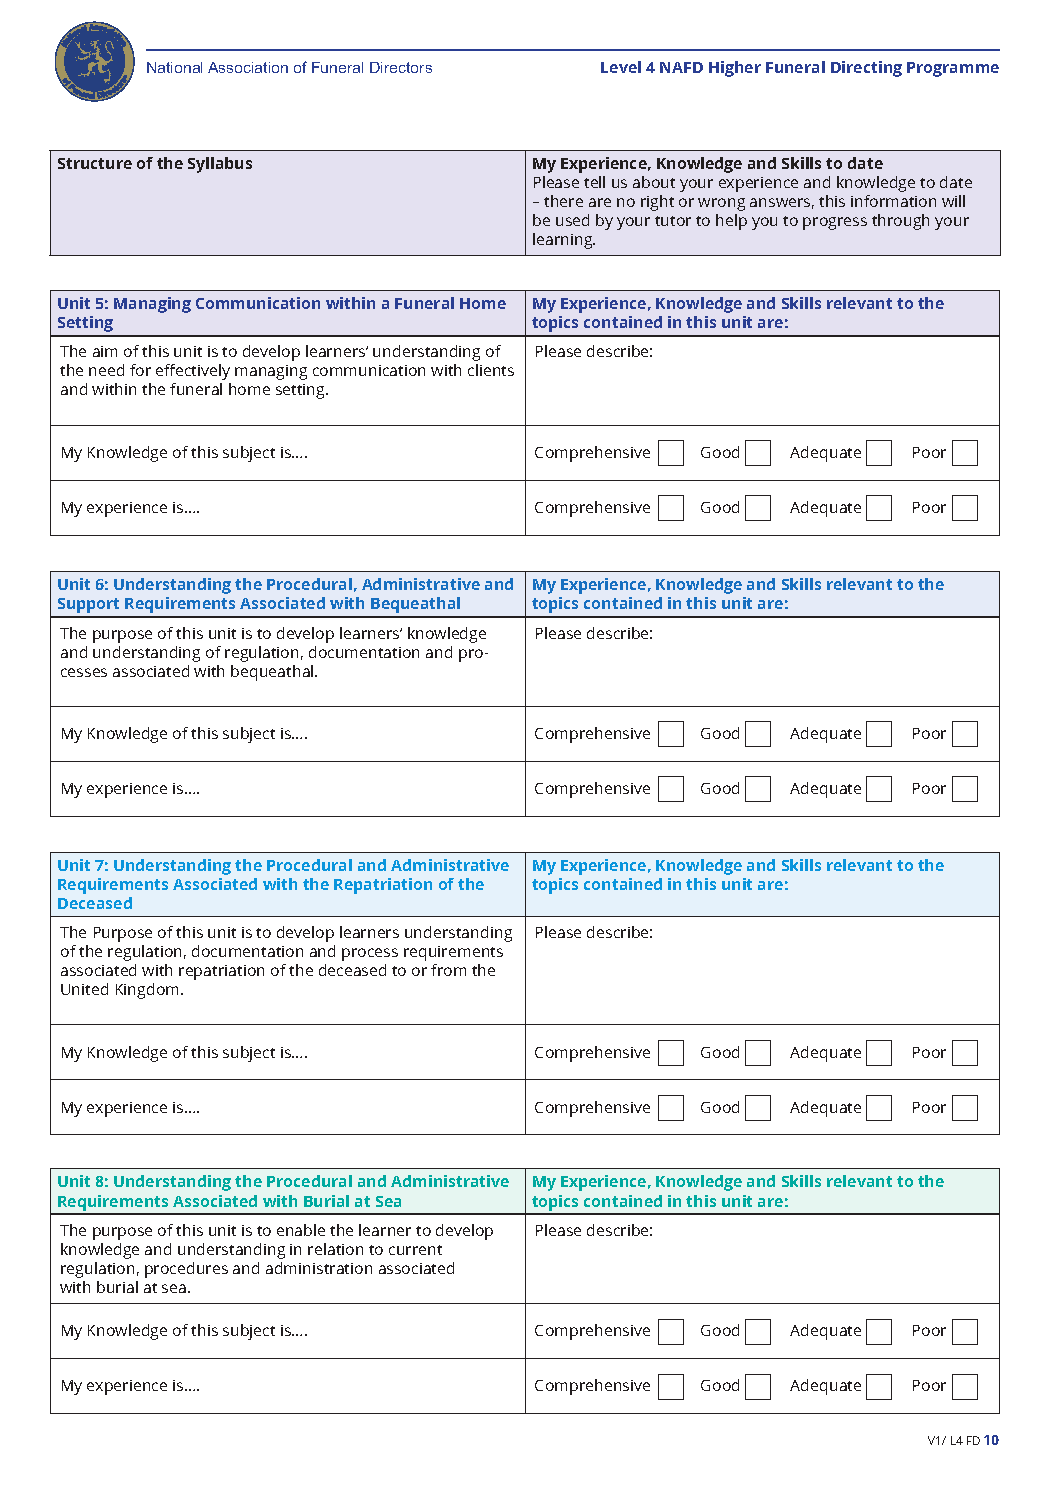 The width and height of the image is (1050, 1485). What do you see at coordinates (174, 67) in the image?
I see `National` at bounding box center [174, 67].
